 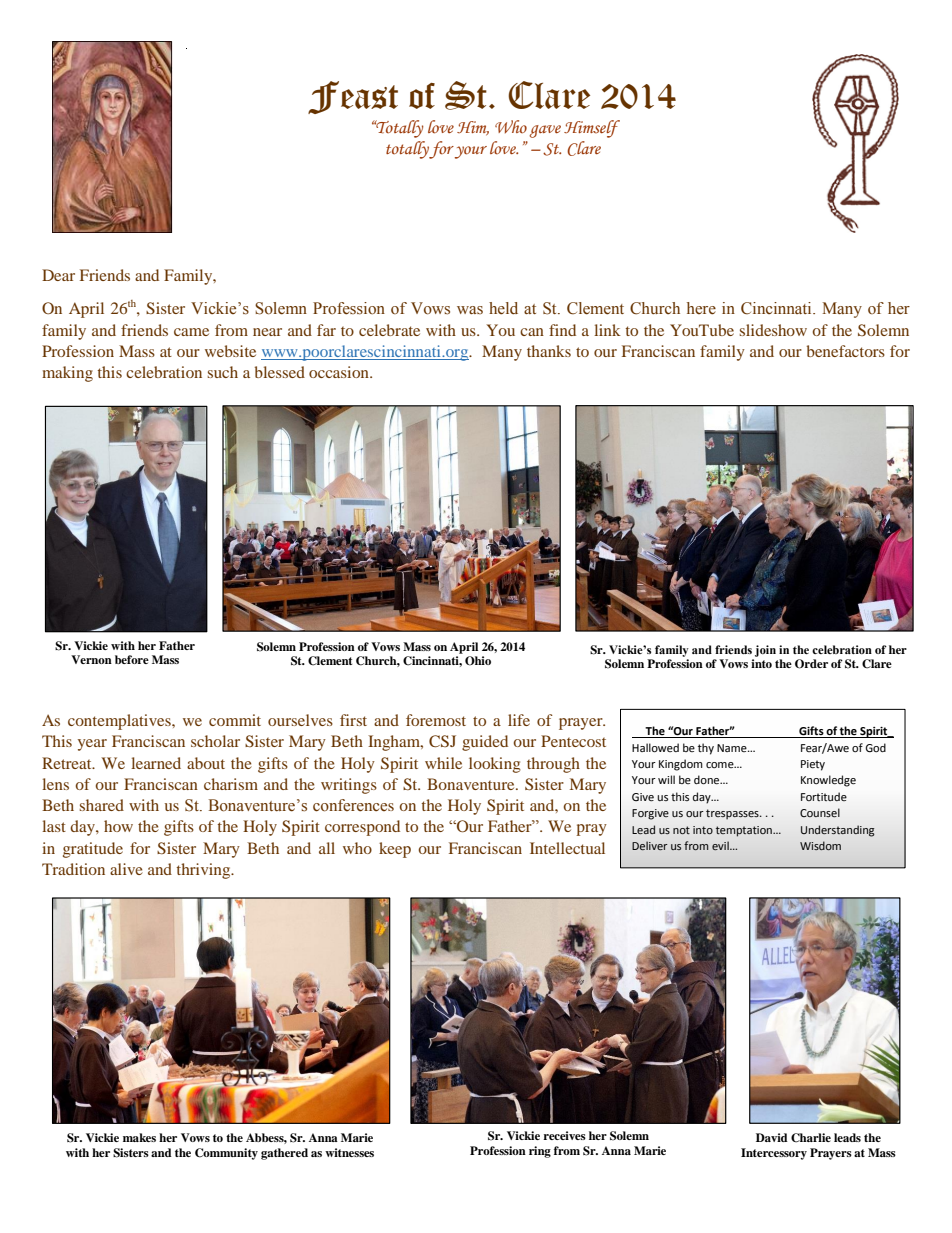 I want to click on Fortitude, so click(x=824, y=796).
